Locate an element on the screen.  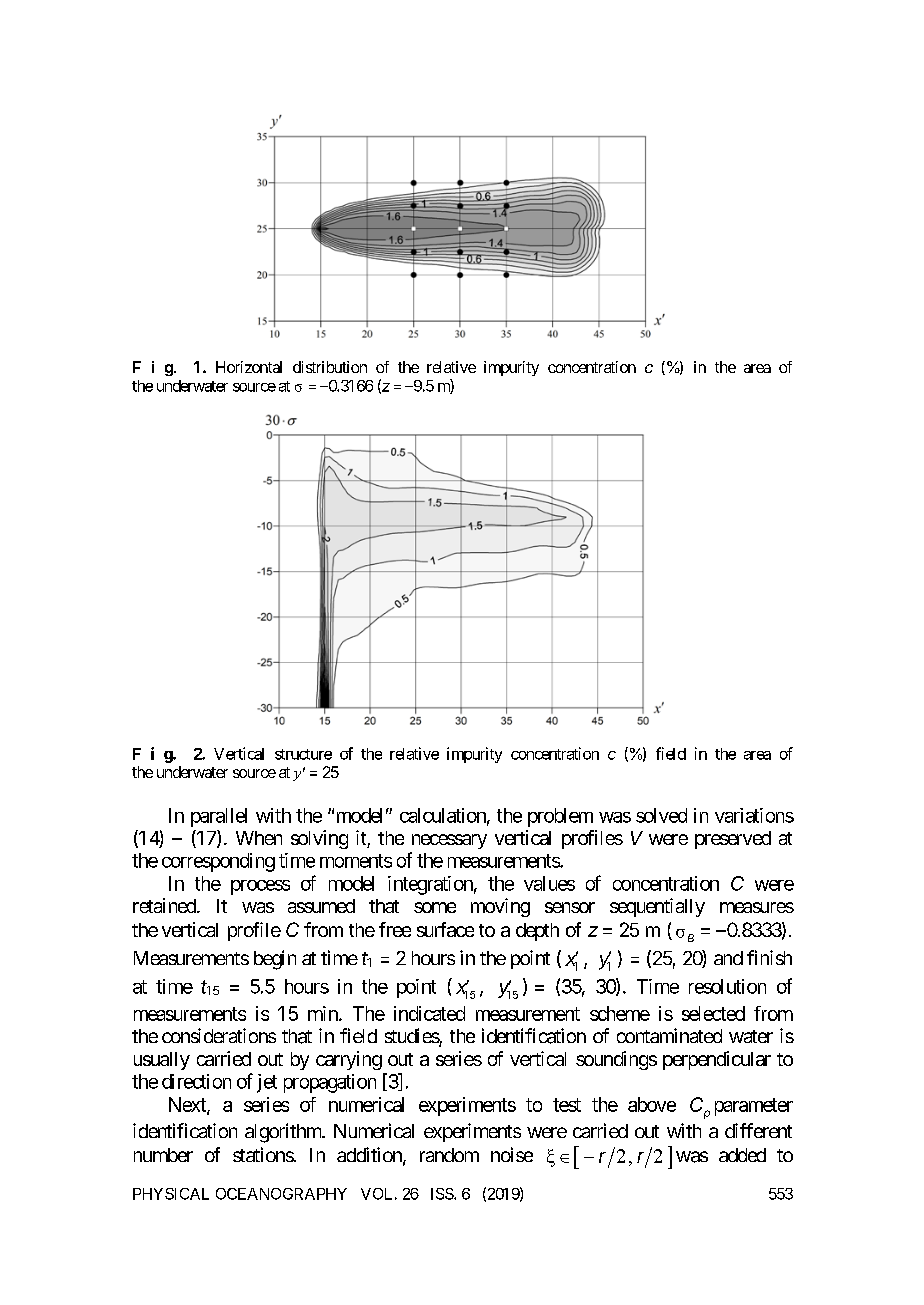
some is located at coordinates (435, 907).
